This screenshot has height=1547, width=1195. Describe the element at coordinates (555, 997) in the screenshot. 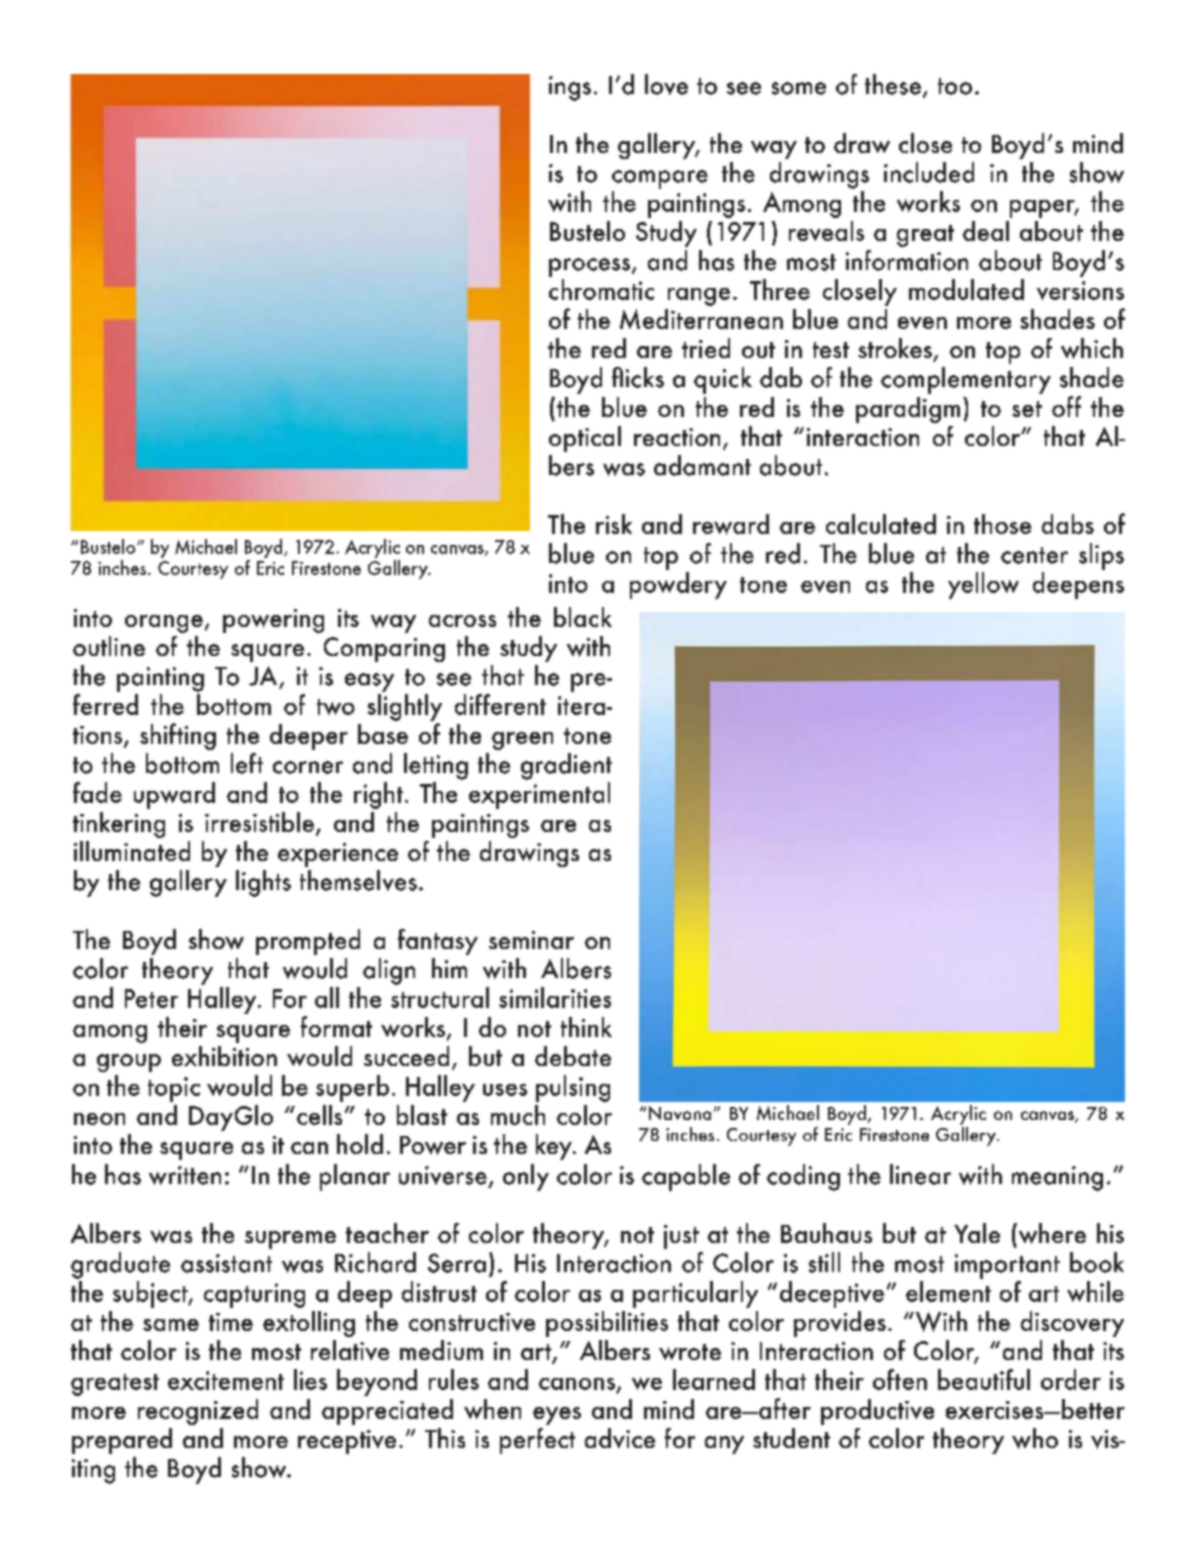

I see `similarities` at that location.
